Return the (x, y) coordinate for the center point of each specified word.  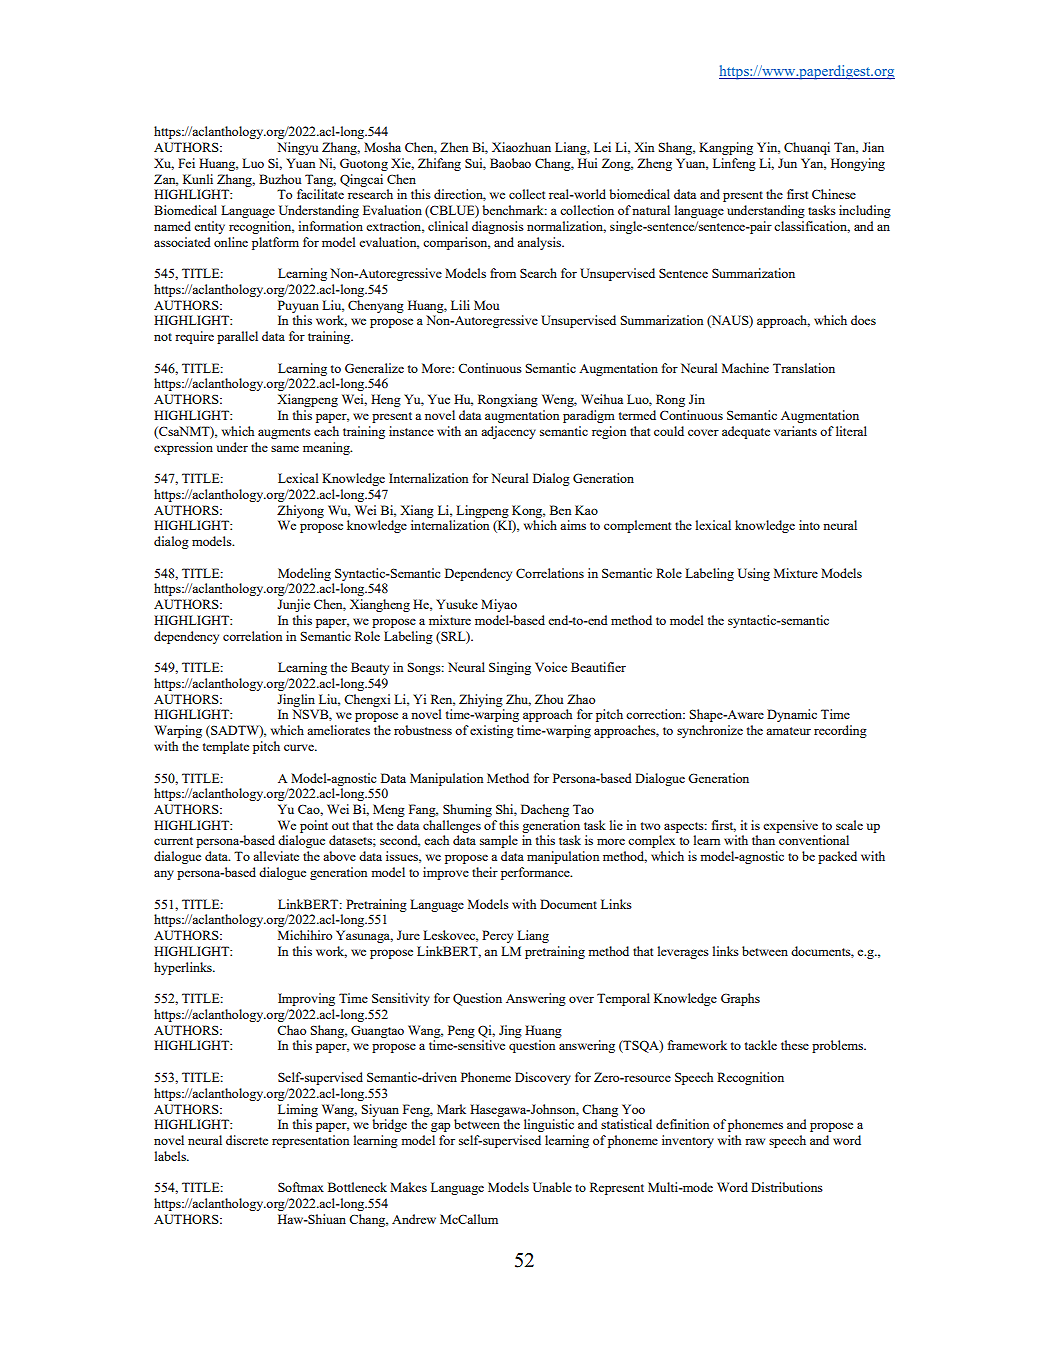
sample (499, 841)
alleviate (276, 856)
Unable (552, 1187)
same (285, 448)
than (763, 840)
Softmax (301, 1187)
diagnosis (498, 227)
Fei (186, 163)
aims (573, 525)
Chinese (834, 194)
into (809, 525)
